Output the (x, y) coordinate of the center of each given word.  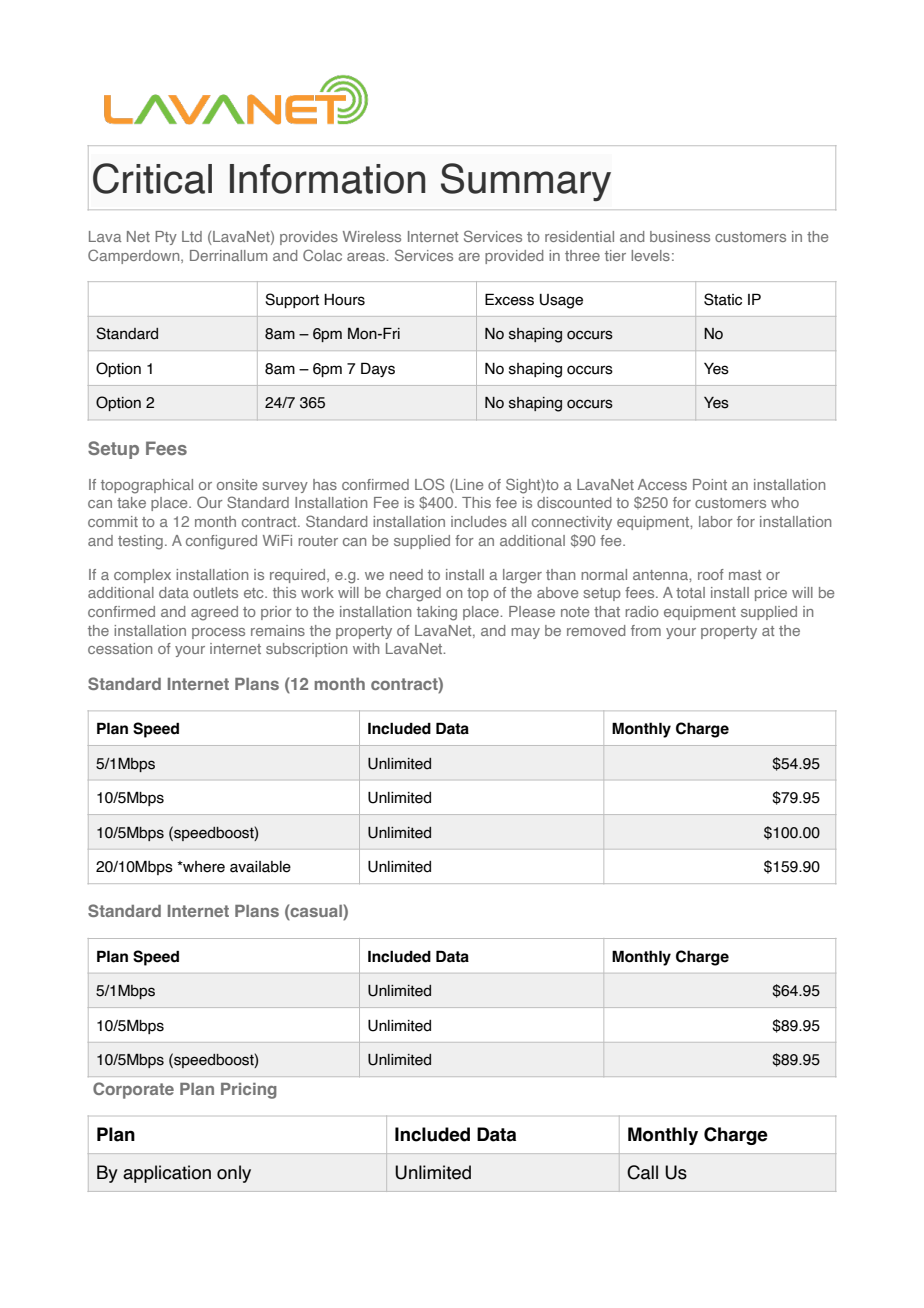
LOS (429, 484)
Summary (526, 182)
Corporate (133, 1090)
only (234, 1174)
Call (642, 1172)
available (260, 867)
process (218, 633)
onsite (237, 484)
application (167, 1174)
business (680, 236)
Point (710, 484)
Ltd (192, 236)
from (646, 630)
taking (437, 613)
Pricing (249, 1091)
